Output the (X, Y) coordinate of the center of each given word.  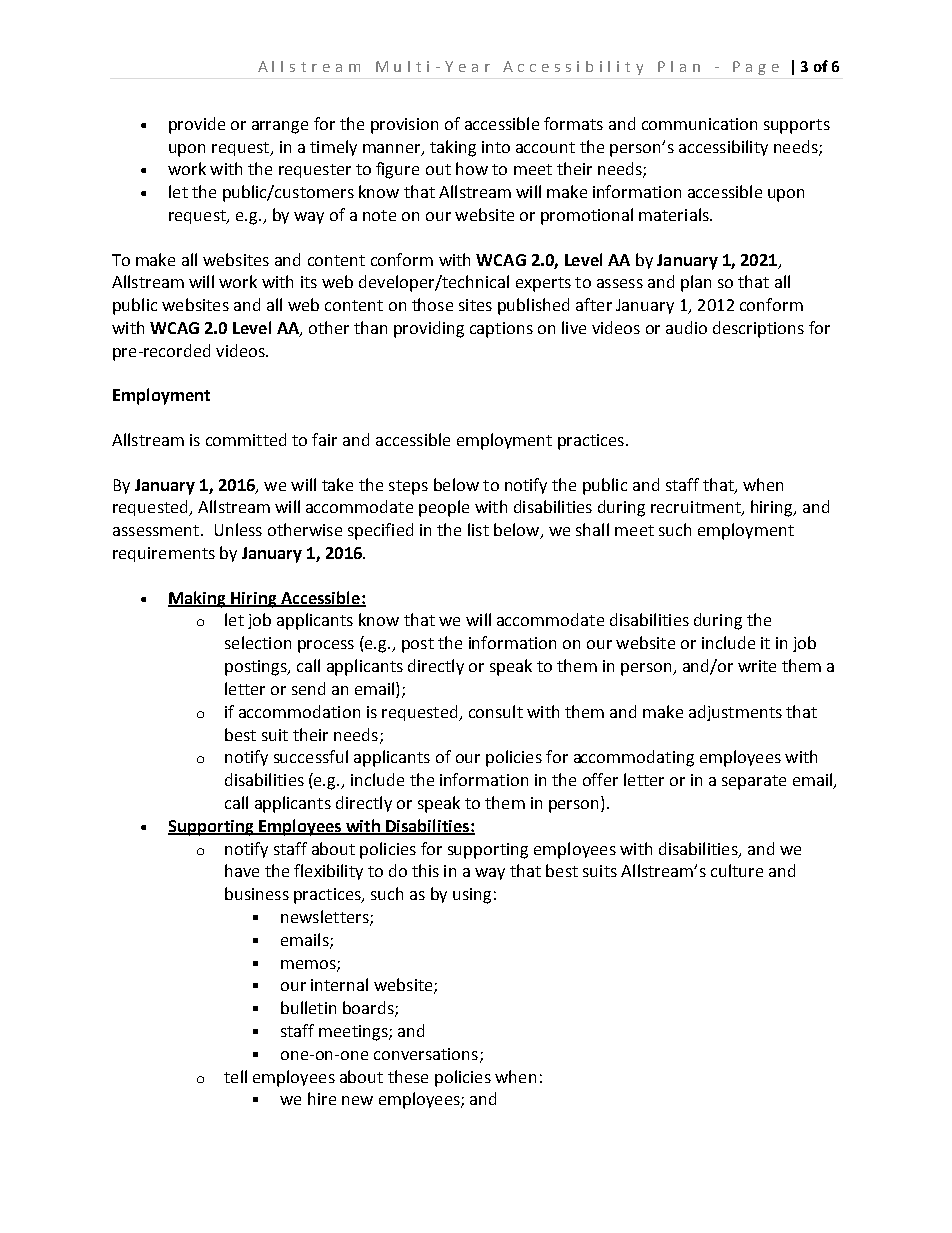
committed (246, 439)
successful (311, 756)
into (496, 147)
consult (496, 711)
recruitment (697, 508)
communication (699, 124)
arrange (280, 127)
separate (754, 782)
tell (235, 1076)
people (444, 508)
